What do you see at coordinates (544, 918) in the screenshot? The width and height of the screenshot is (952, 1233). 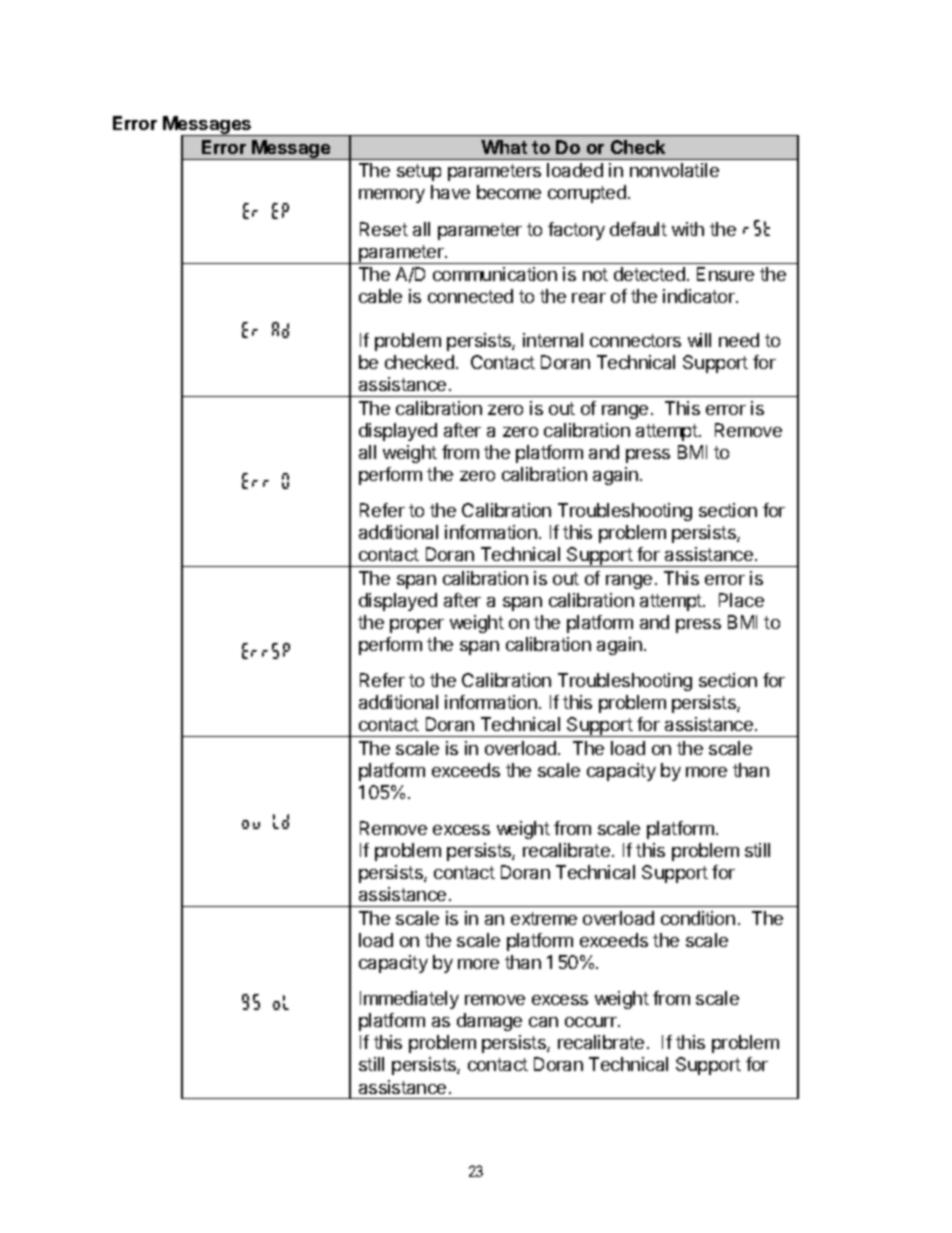 I see `extreme` at bounding box center [544, 918].
